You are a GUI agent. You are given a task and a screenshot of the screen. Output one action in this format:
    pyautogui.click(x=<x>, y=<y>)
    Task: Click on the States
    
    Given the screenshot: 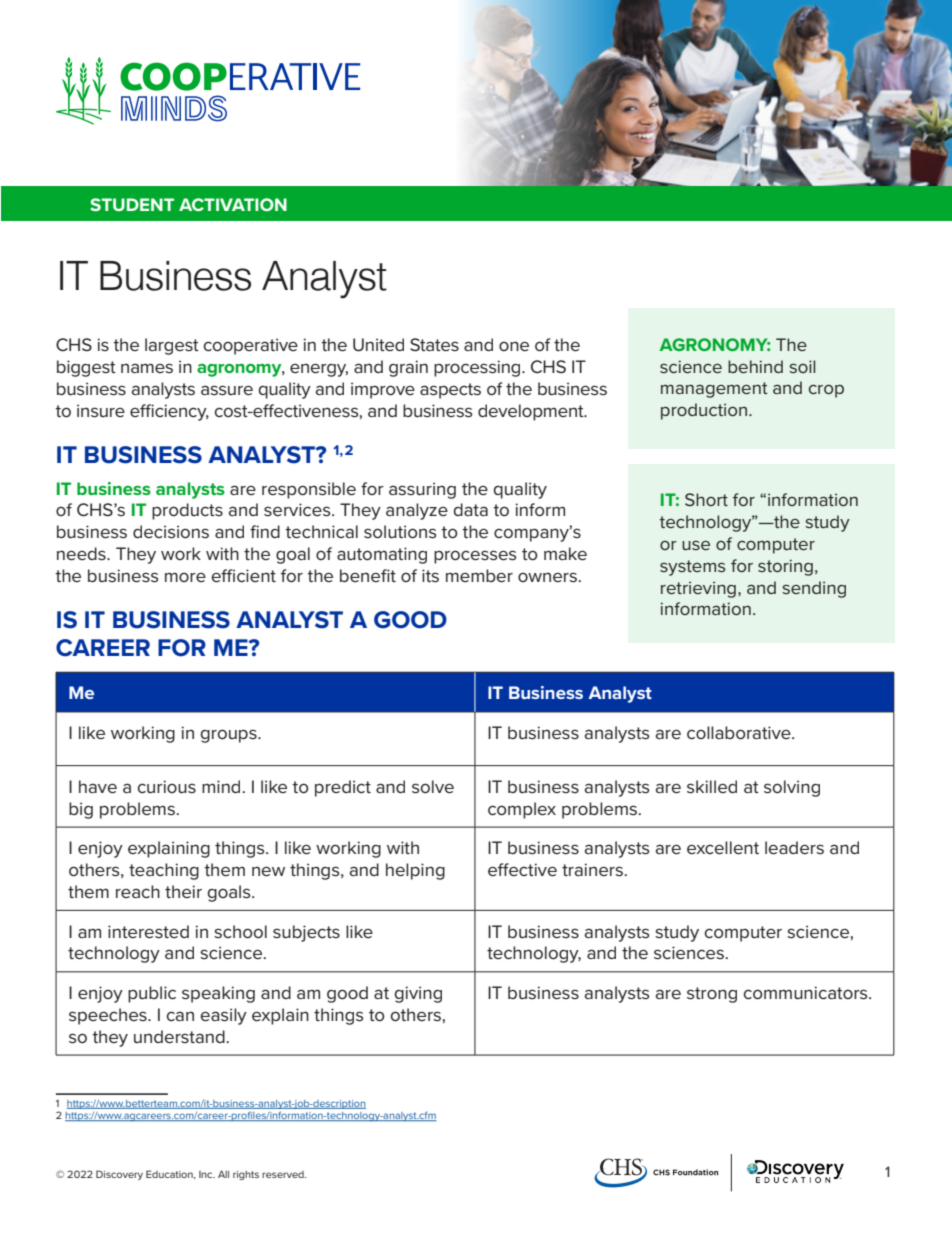 What is the action you would take?
    pyautogui.click(x=434, y=344)
